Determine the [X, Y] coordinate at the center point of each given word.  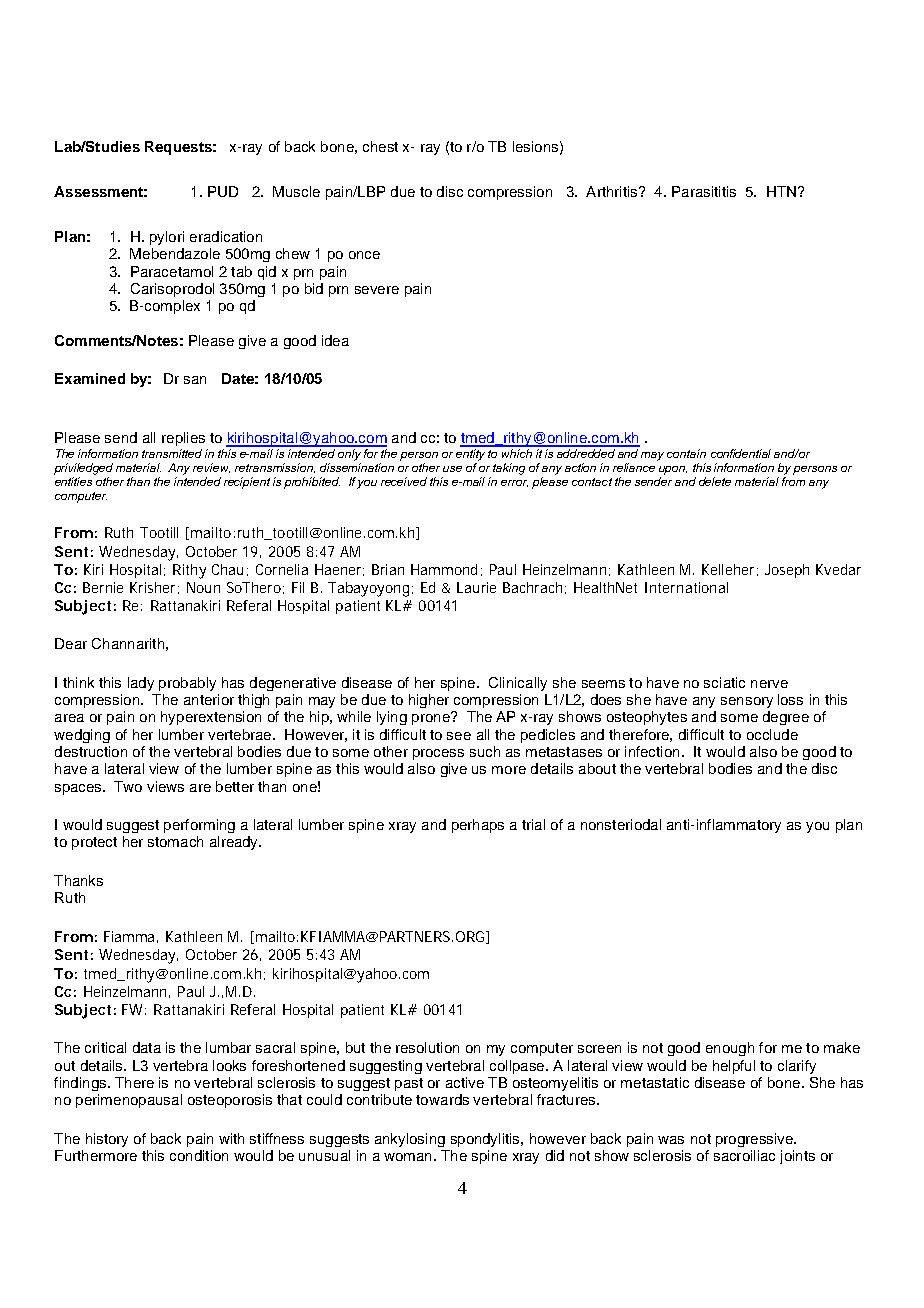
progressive [755, 1140]
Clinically [518, 684]
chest [380, 146]
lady [141, 684]
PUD [223, 191]
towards [442, 1099]
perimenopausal [129, 1101]
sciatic [724, 682]
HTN [781, 191]
